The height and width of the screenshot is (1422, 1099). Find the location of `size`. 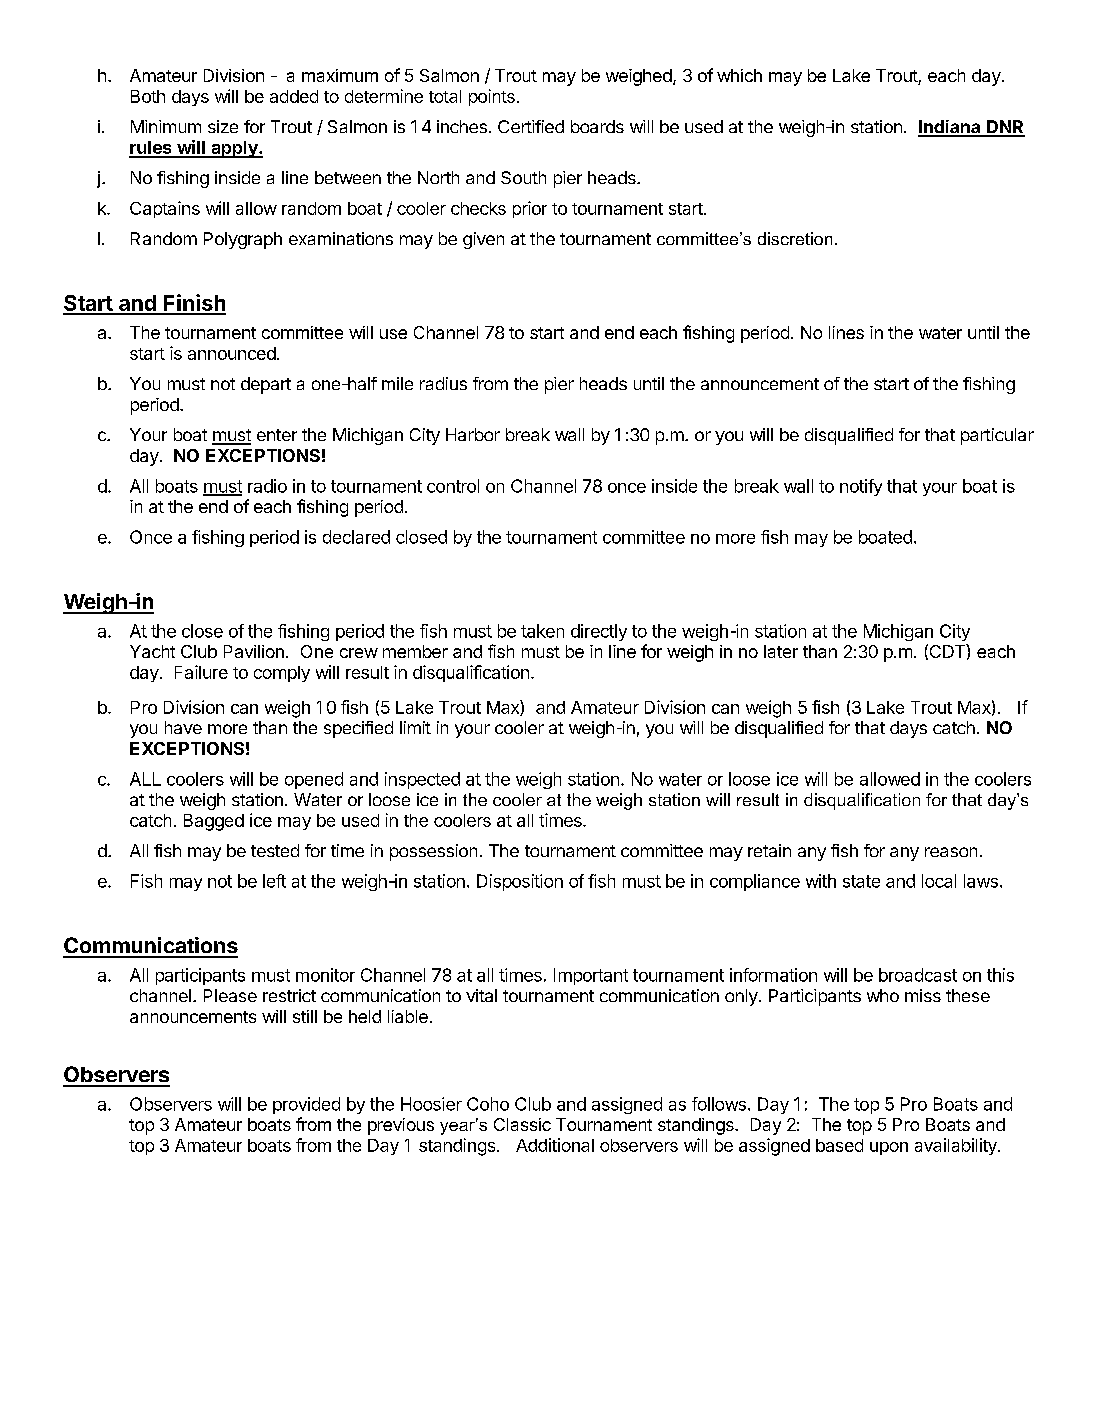

size is located at coordinates (223, 126).
